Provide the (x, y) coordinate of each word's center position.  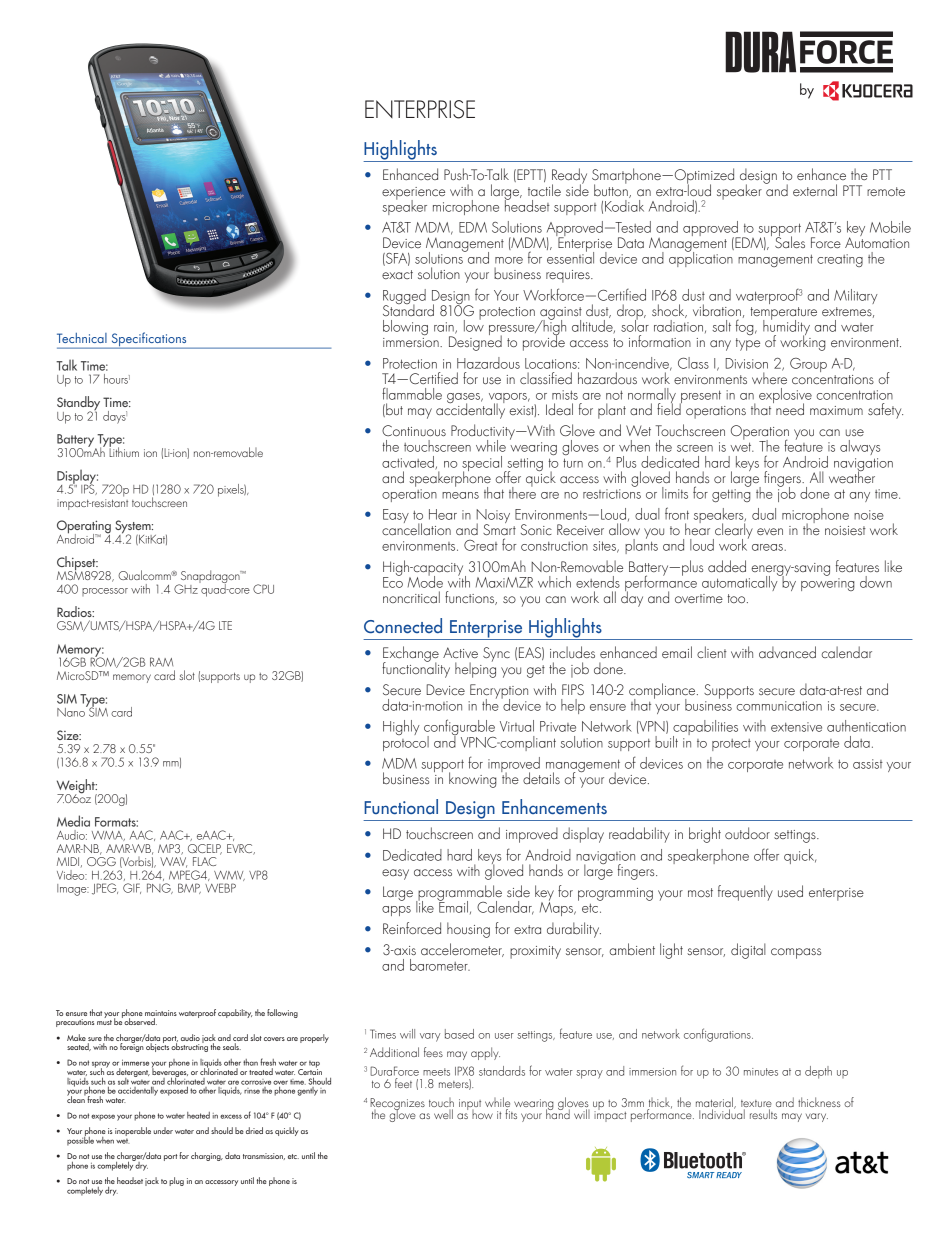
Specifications (149, 340)
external (815, 190)
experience (413, 194)
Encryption (499, 692)
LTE (225, 625)
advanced (787, 652)
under (163, 1130)
